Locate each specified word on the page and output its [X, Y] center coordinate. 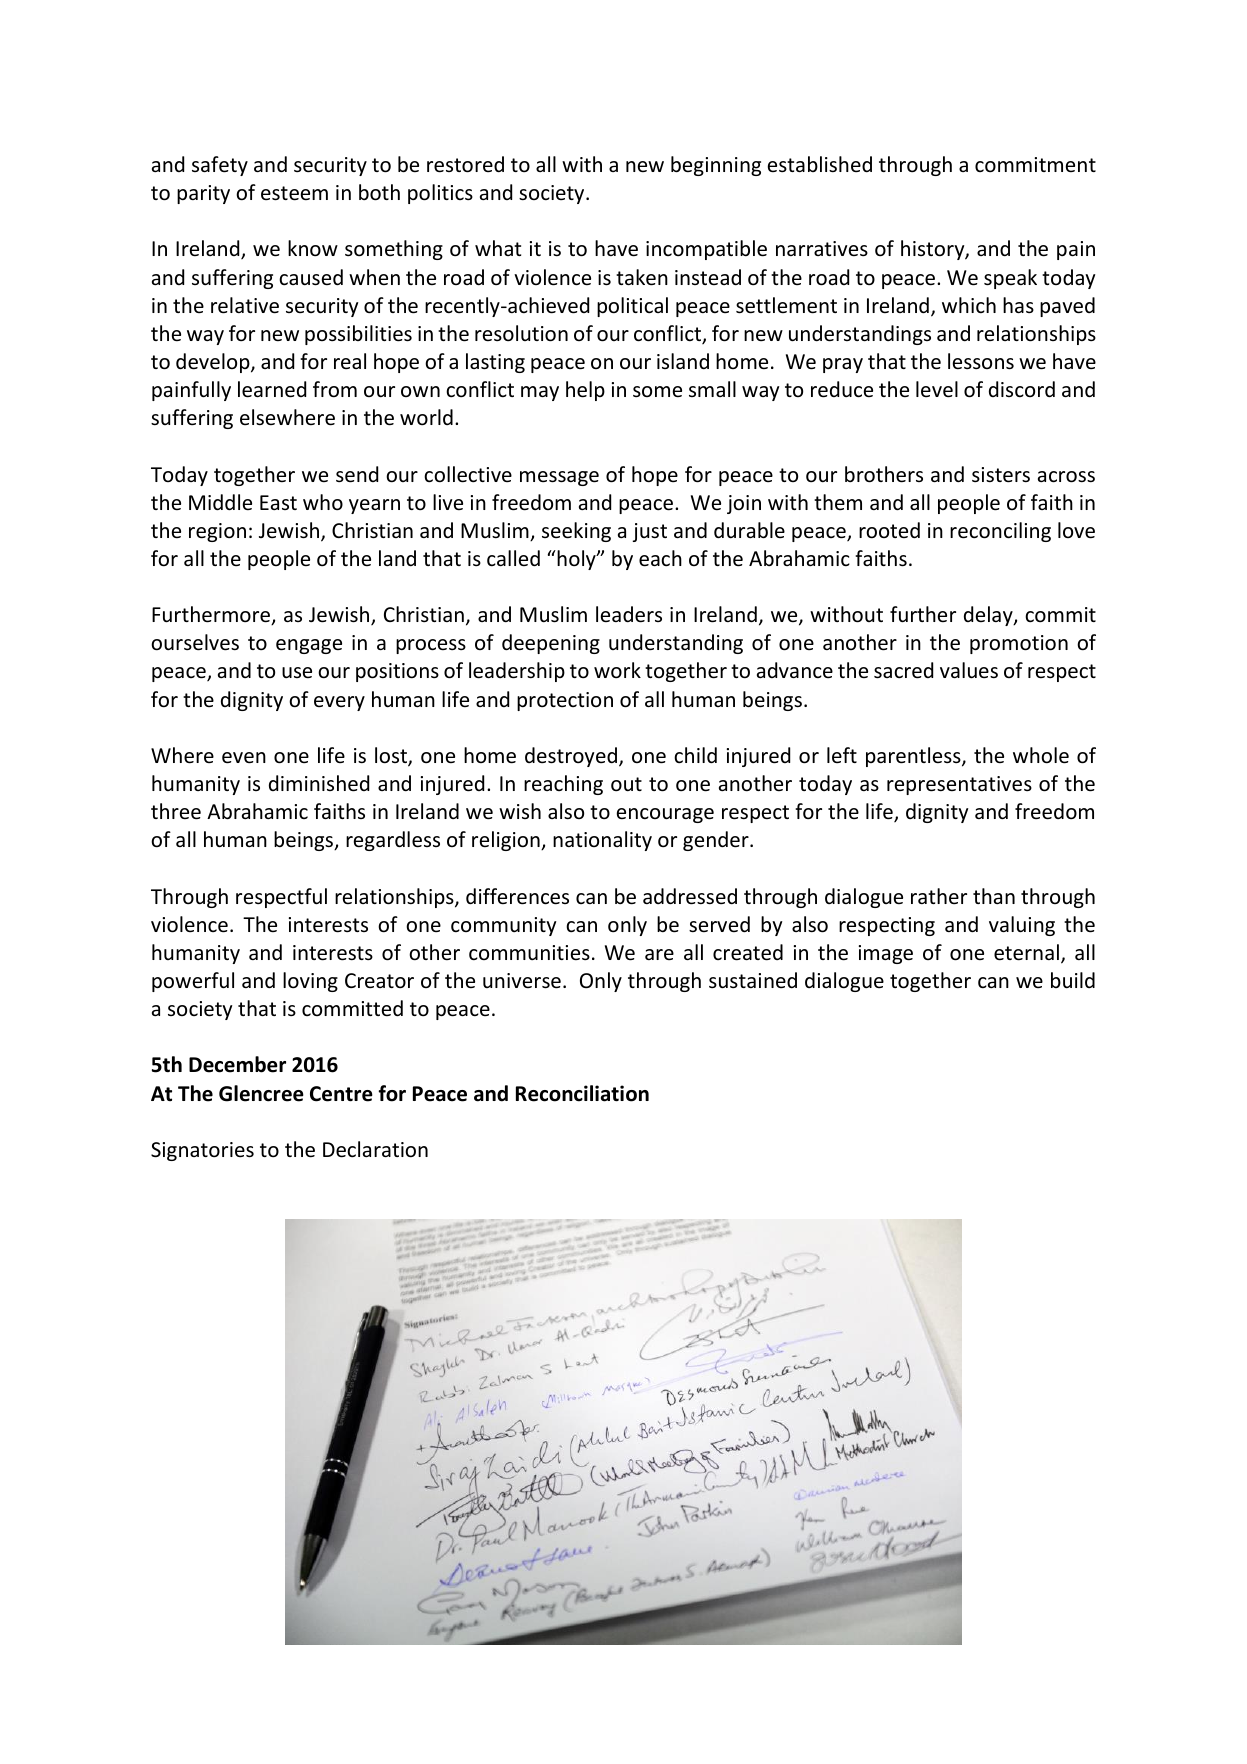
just [650, 532]
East [278, 502]
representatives [959, 785]
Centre [341, 1094]
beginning [716, 166]
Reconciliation [582, 1093]
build [1073, 980]
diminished [319, 783]
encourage [665, 815]
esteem [294, 193]
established [820, 164]
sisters [1001, 475]
